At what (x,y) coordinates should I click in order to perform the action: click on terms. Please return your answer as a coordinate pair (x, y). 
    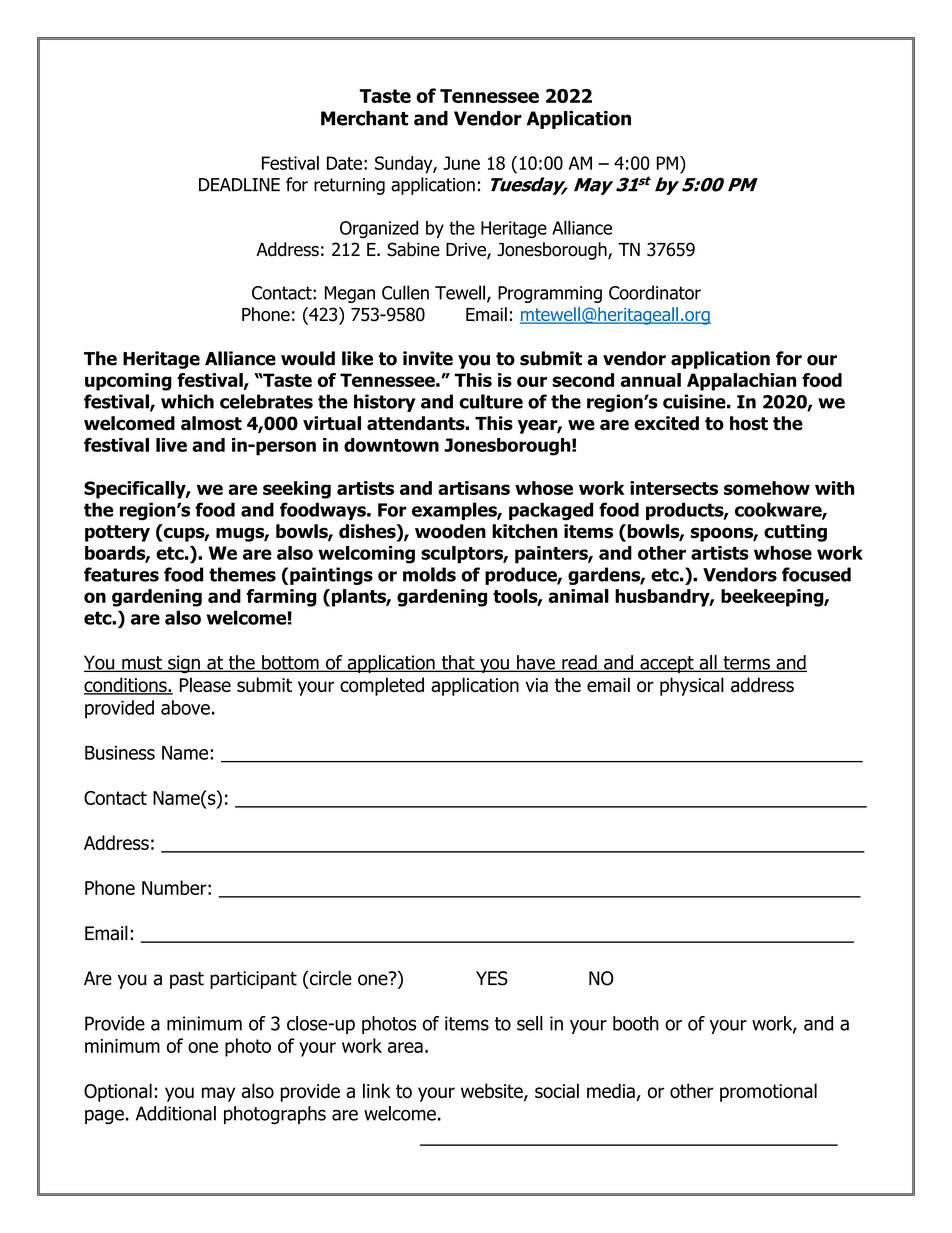
    Looking at the image, I should click on (746, 664).
